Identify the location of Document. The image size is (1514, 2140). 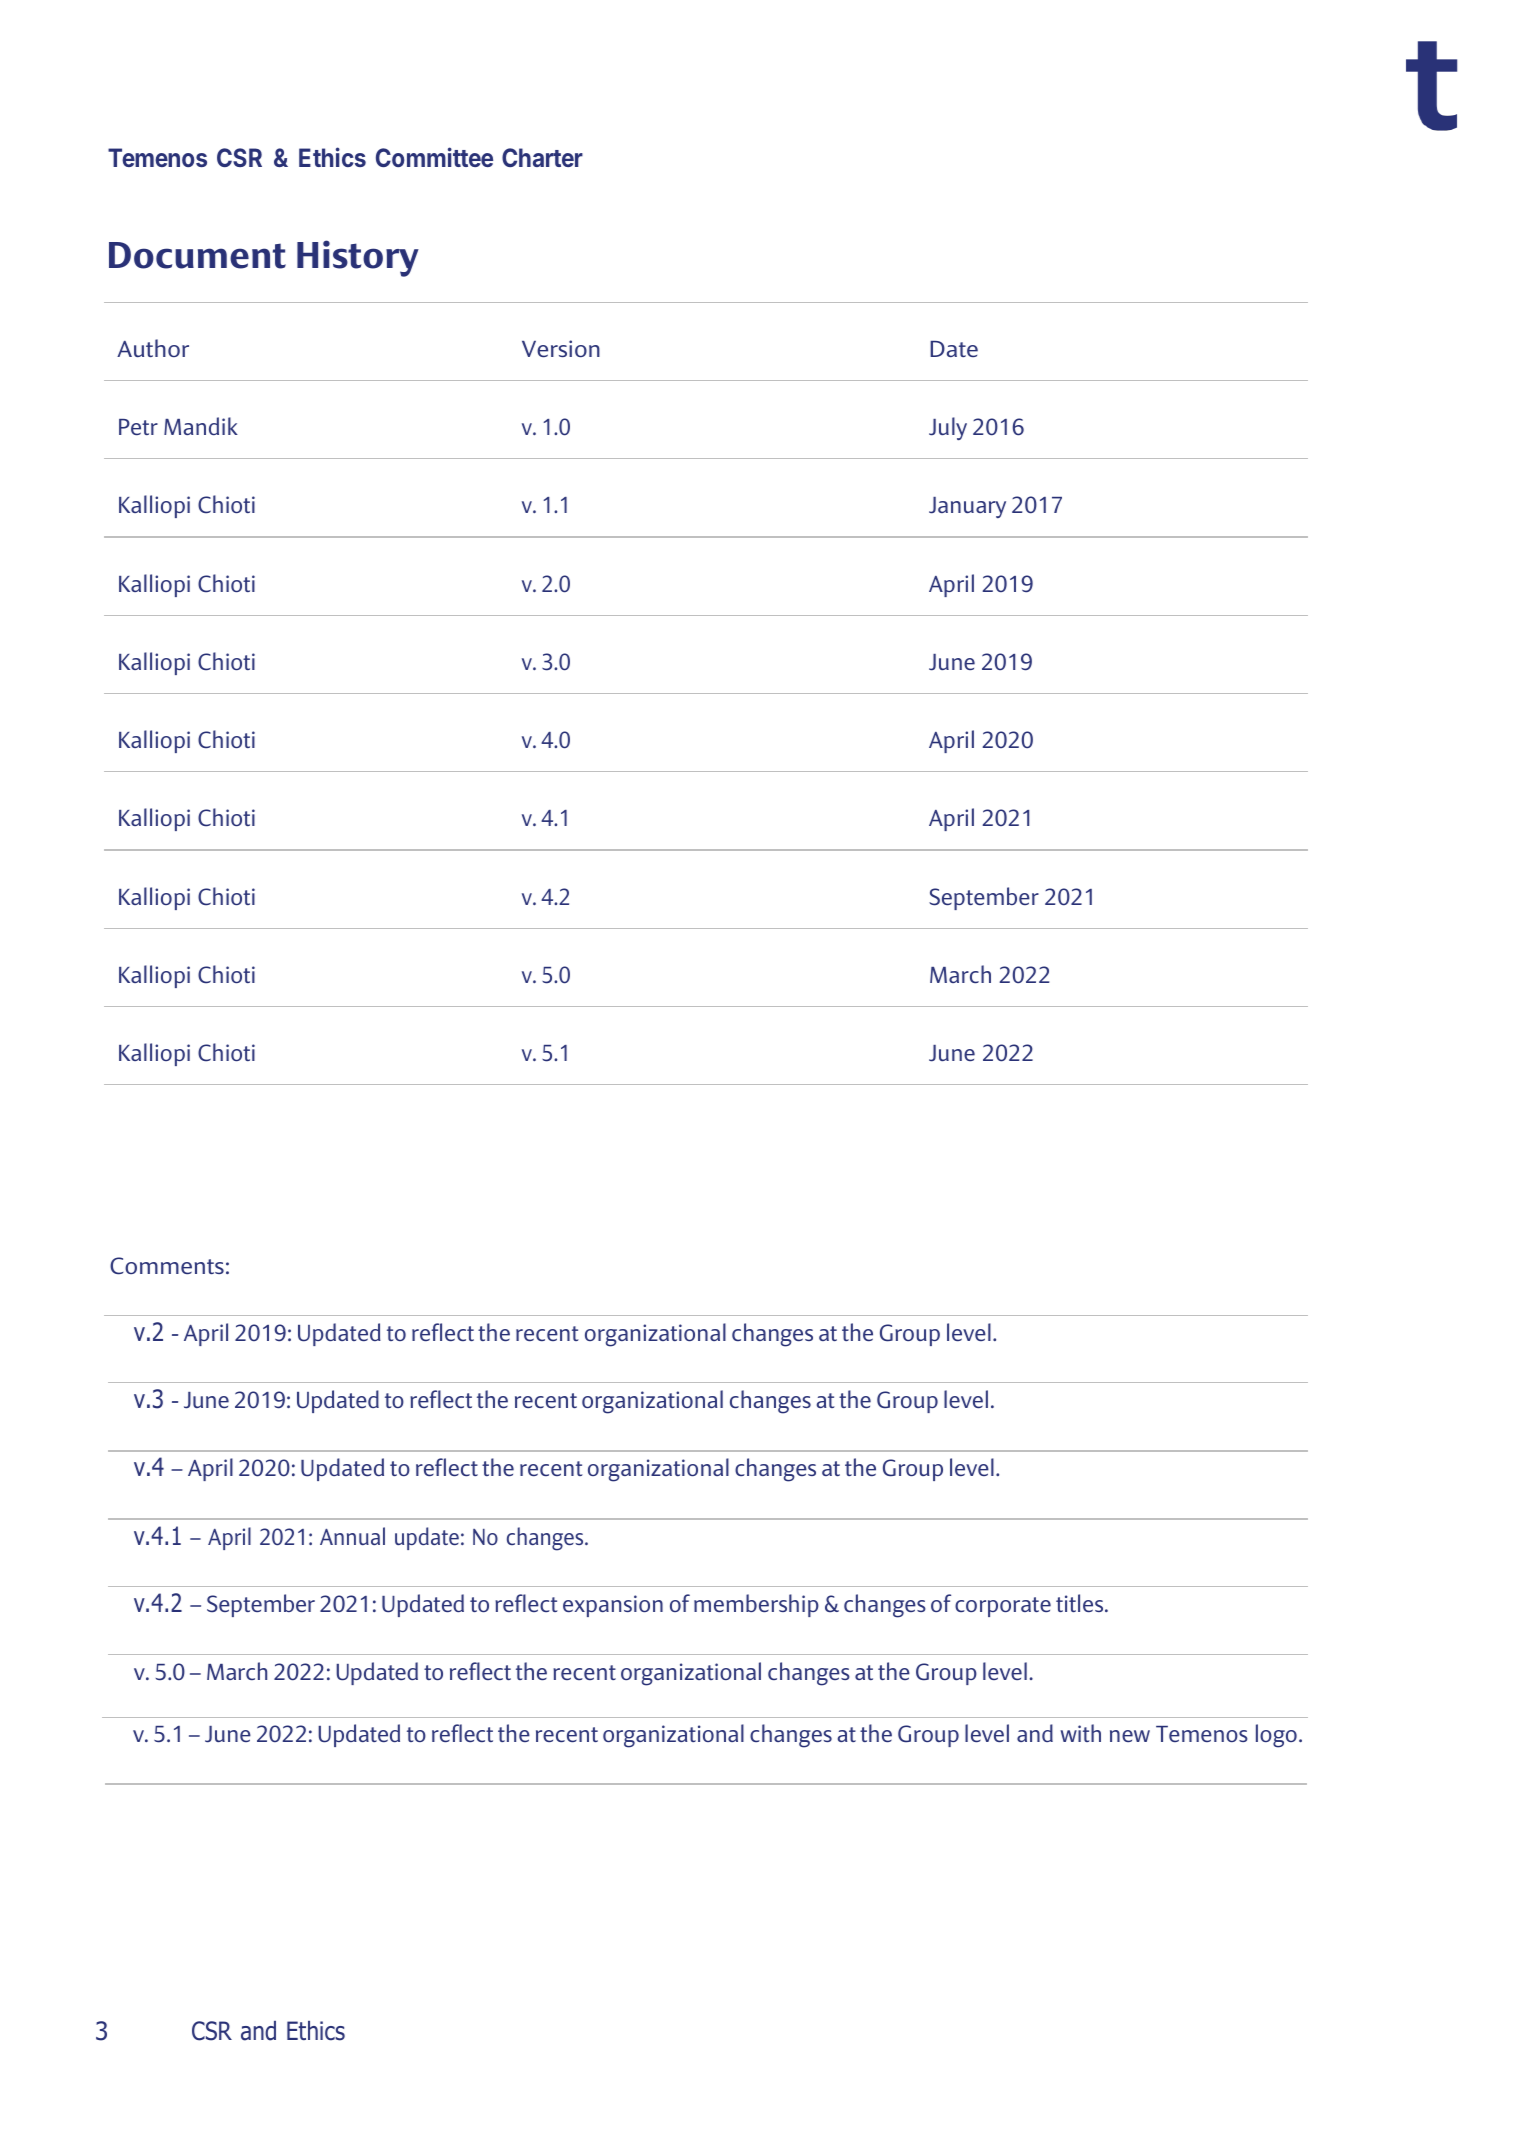
(197, 255).
